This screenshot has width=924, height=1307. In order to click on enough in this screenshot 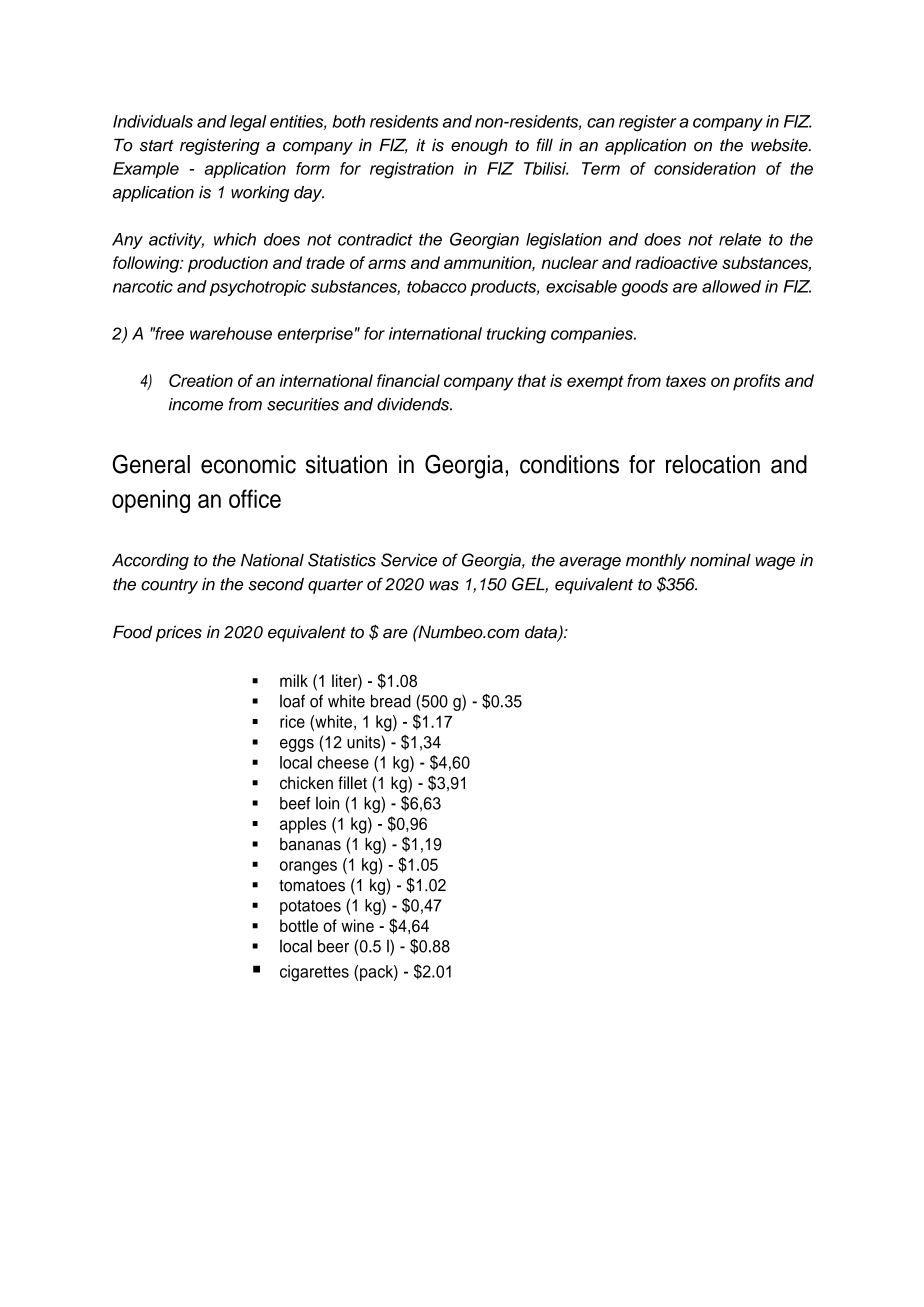, I will do `click(479, 147)`.
